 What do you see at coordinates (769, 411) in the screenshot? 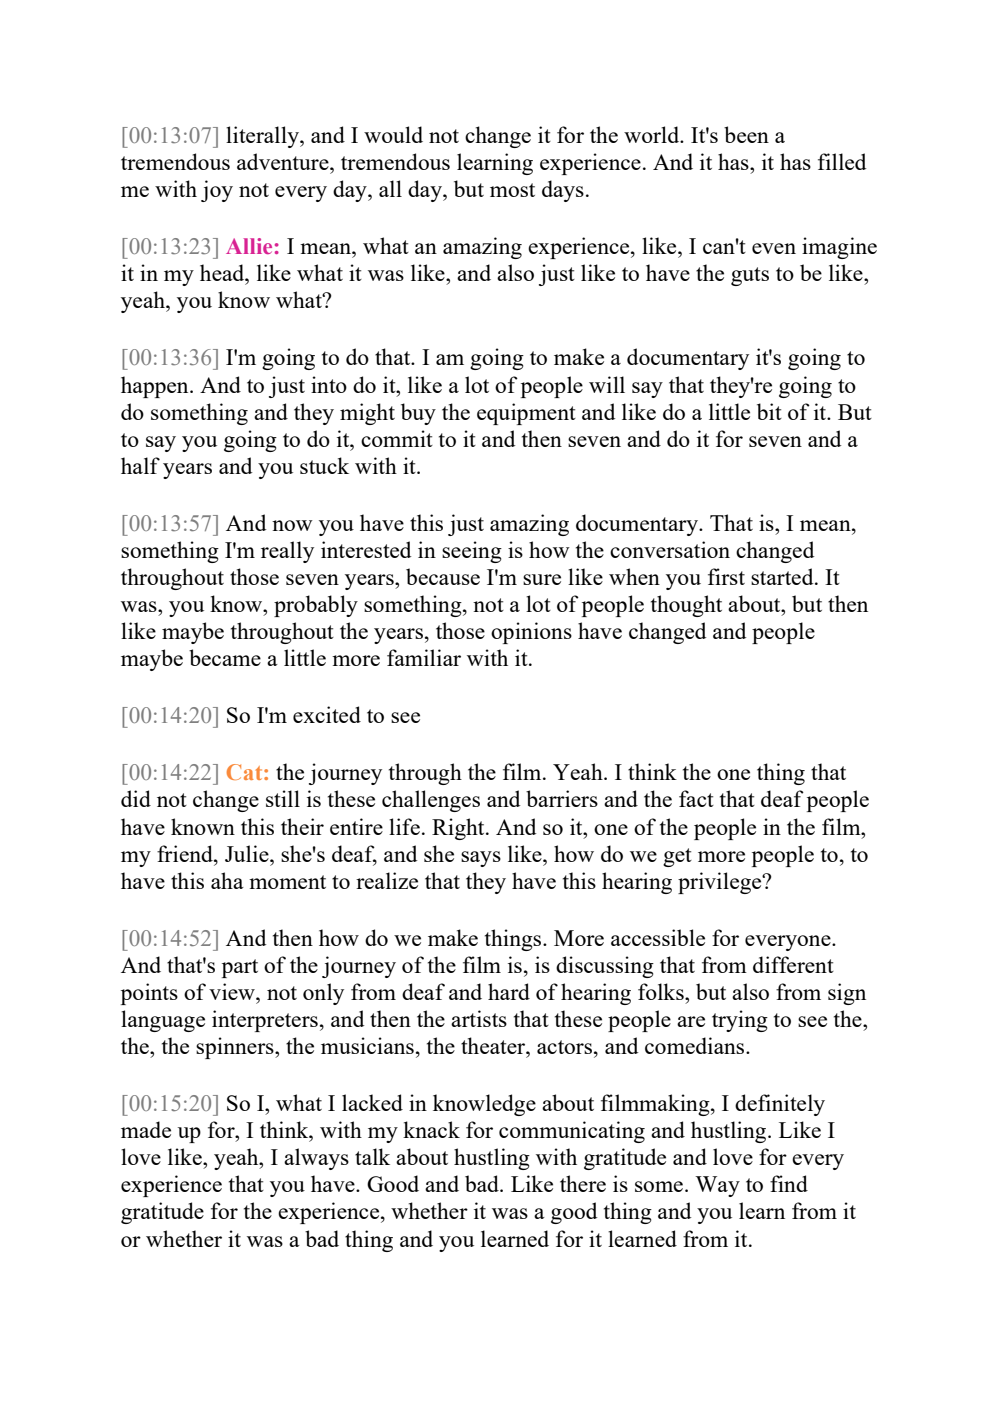
I see `bit` at bounding box center [769, 411].
